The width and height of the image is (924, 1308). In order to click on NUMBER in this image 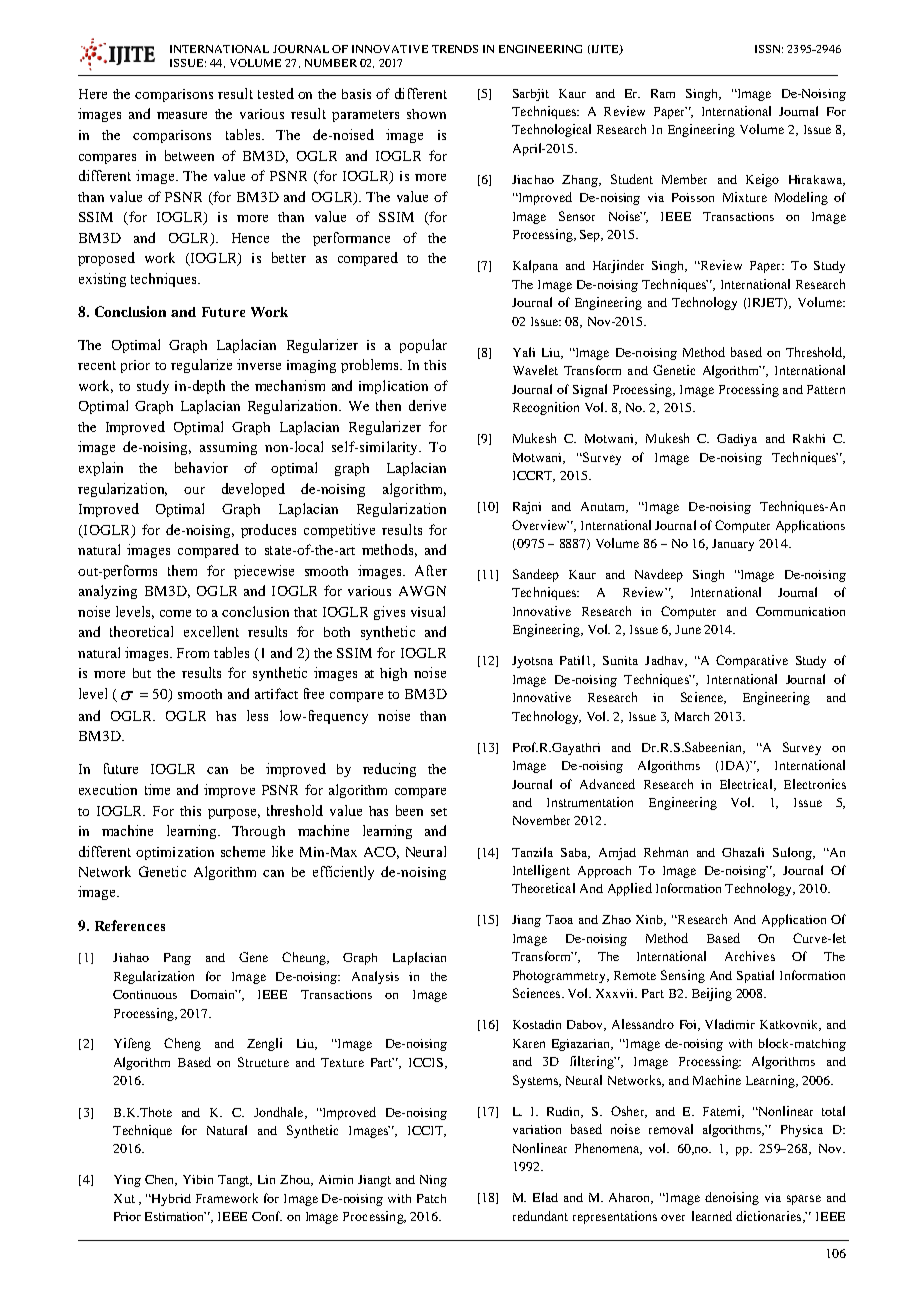, I will do `click(331, 63)`.
